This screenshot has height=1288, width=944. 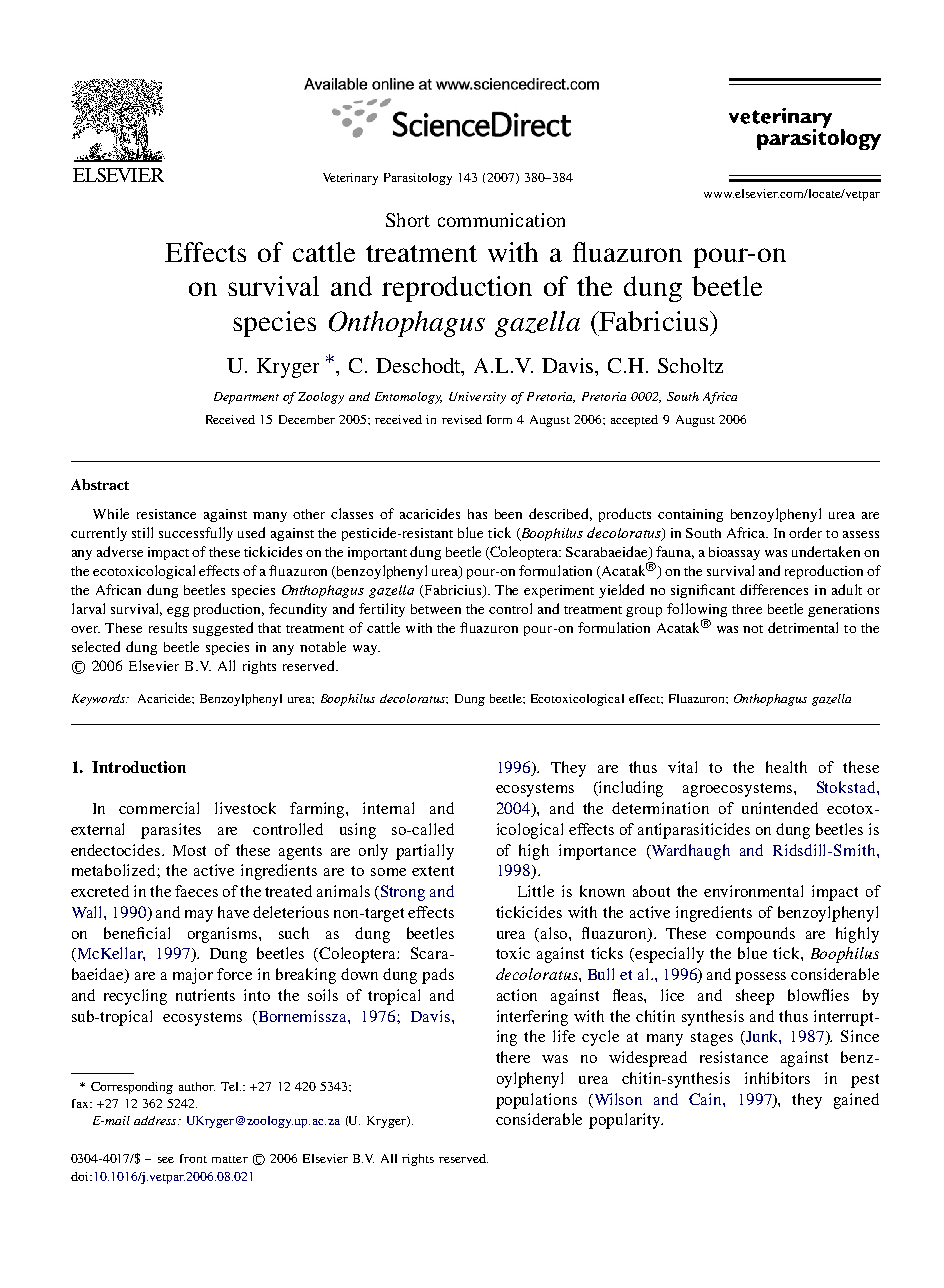 I want to click on revised, so click(x=462, y=419).
